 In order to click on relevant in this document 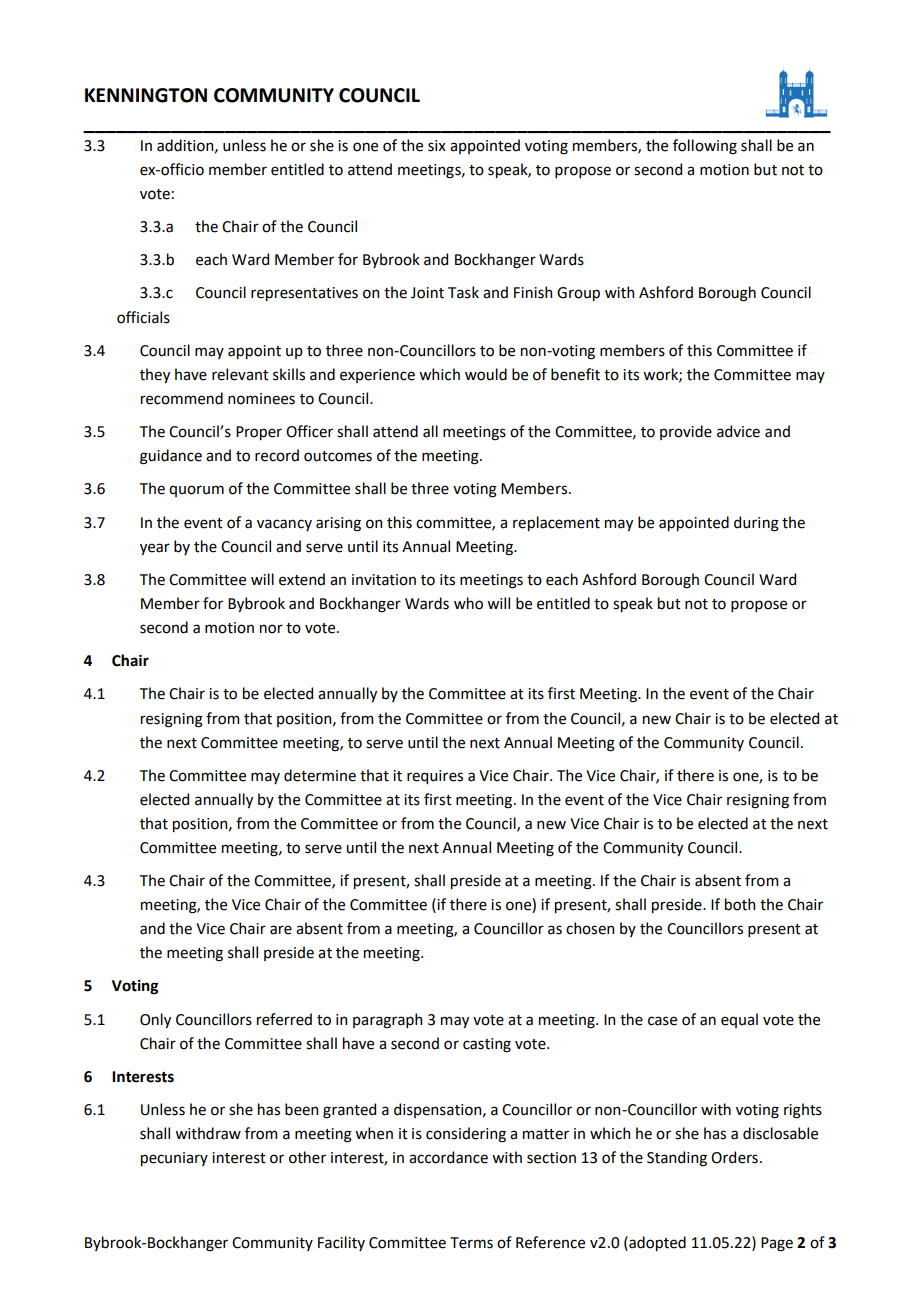, I will do `click(240, 374)`.
